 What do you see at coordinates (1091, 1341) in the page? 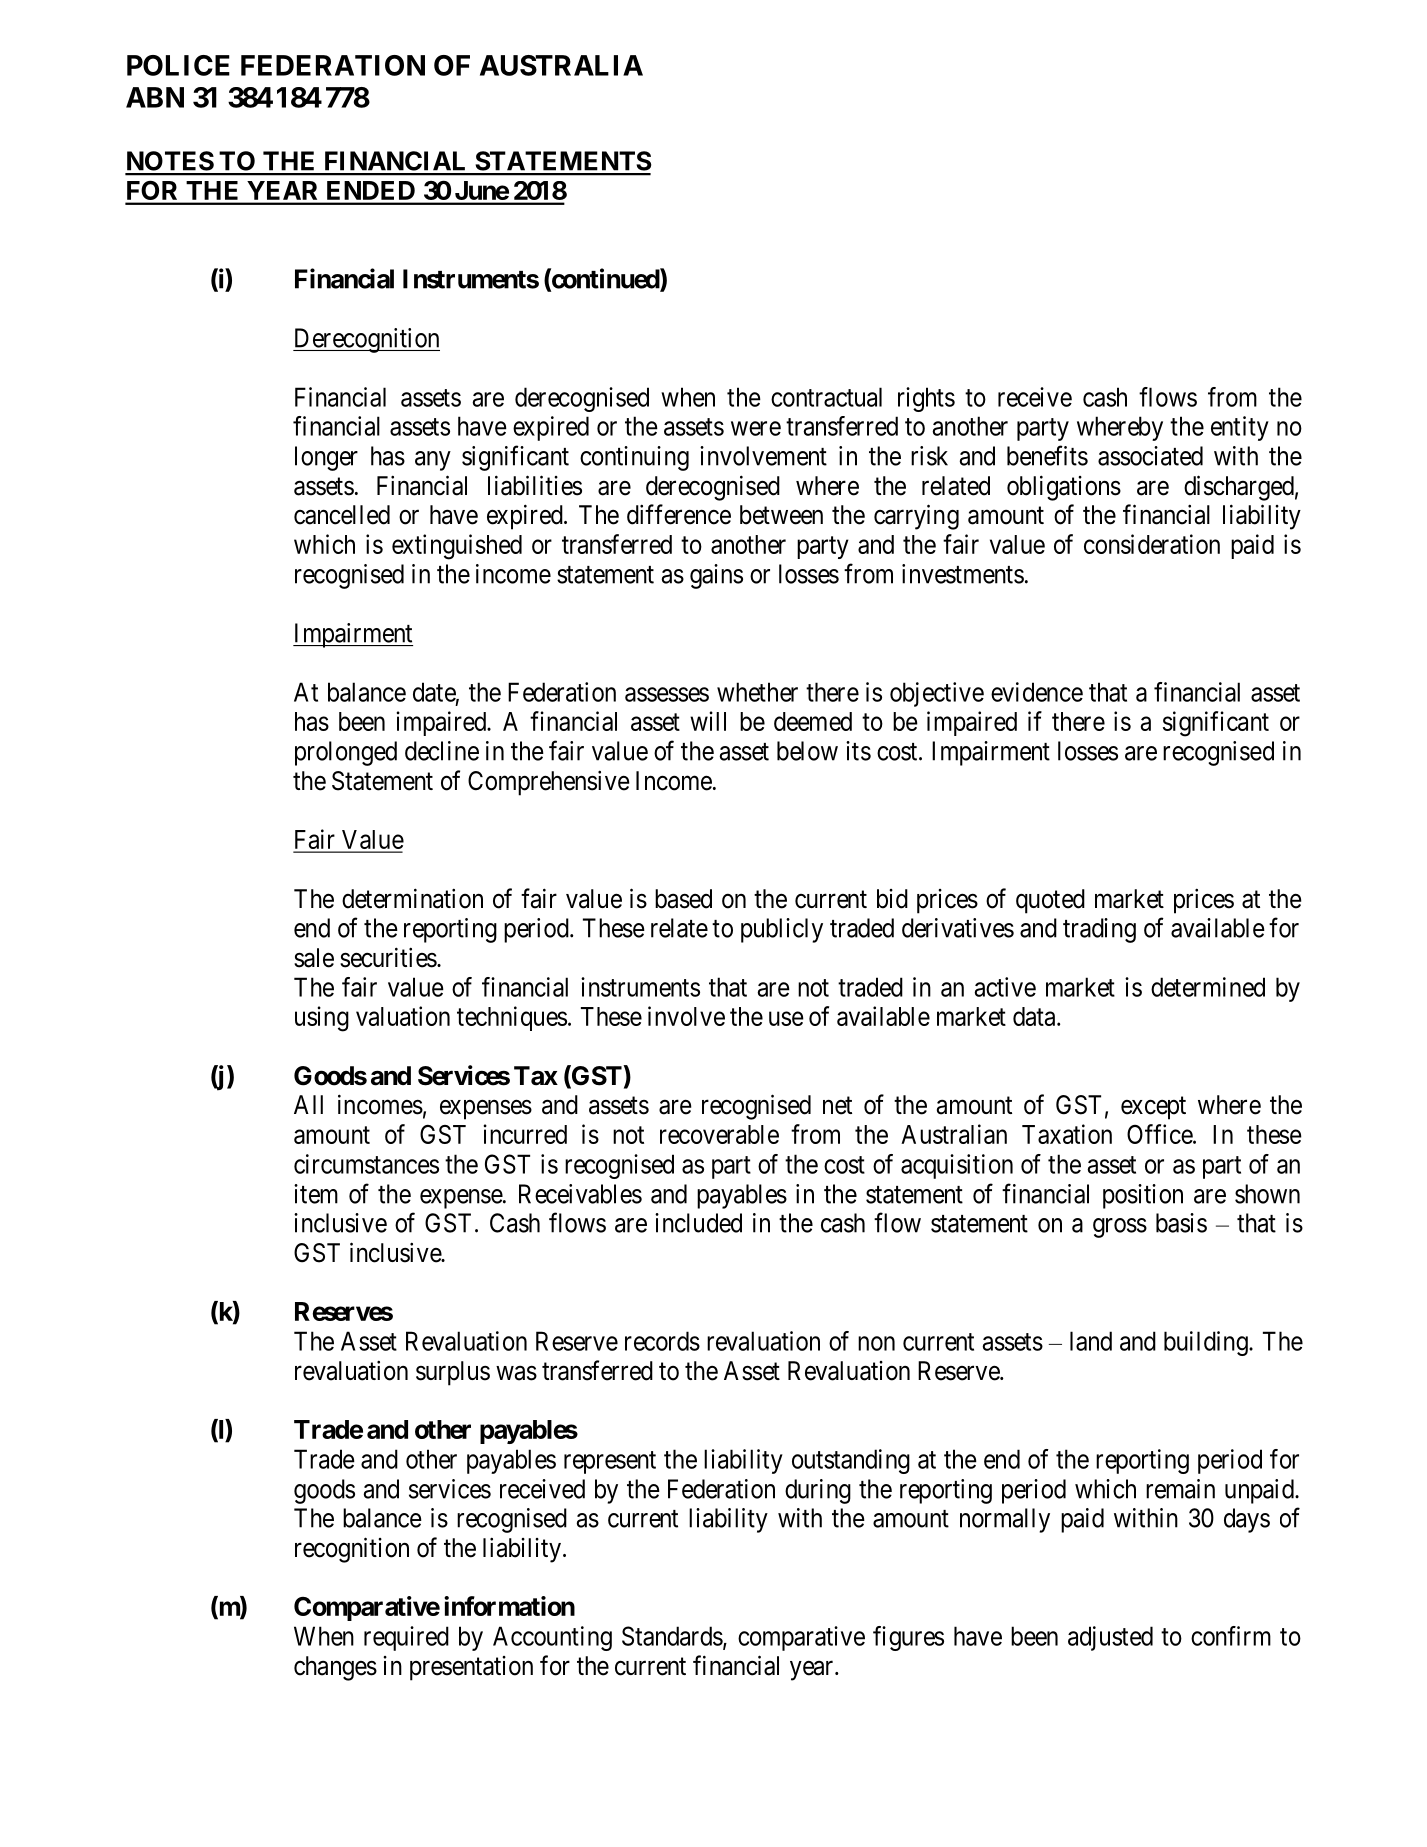
I see `land` at bounding box center [1091, 1341].
